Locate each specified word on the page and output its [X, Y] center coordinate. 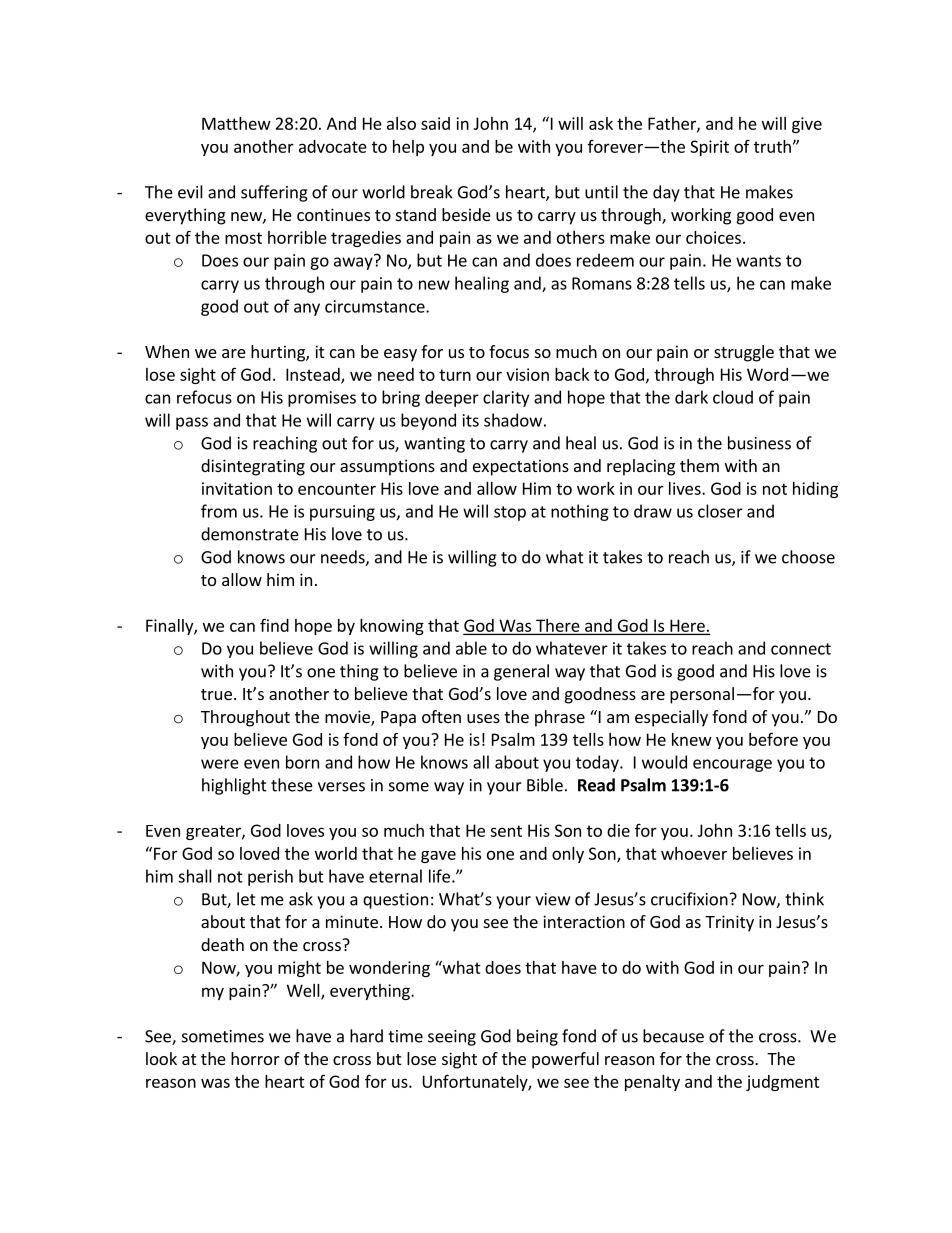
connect [801, 649]
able [471, 648]
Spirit [709, 148]
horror [255, 1058]
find [274, 625]
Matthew [236, 123]
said [435, 123]
